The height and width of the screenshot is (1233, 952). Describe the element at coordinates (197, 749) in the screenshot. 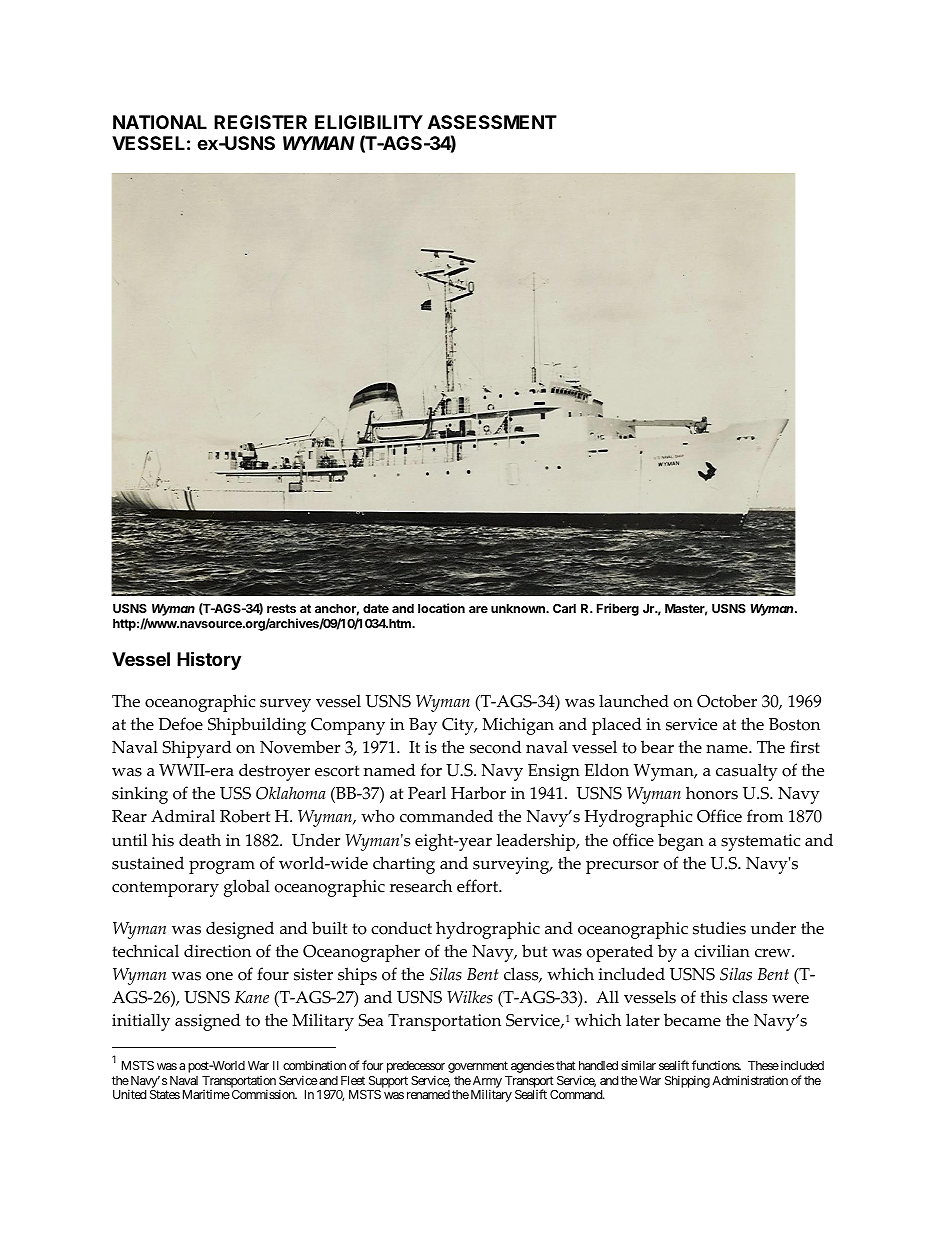

I see `Shipyard` at that location.
